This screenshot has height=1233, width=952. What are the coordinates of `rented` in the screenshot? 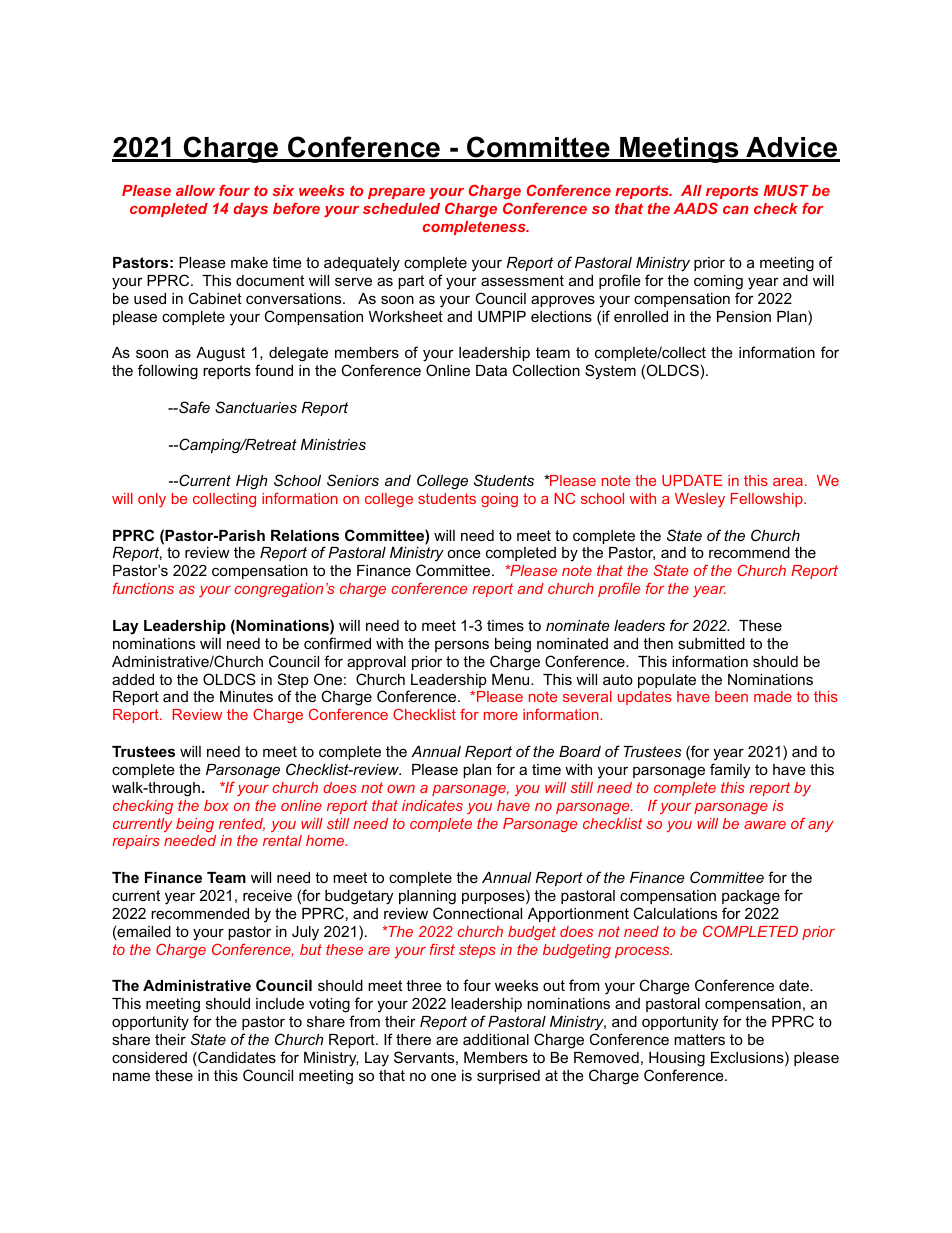 It's located at (242, 824).
